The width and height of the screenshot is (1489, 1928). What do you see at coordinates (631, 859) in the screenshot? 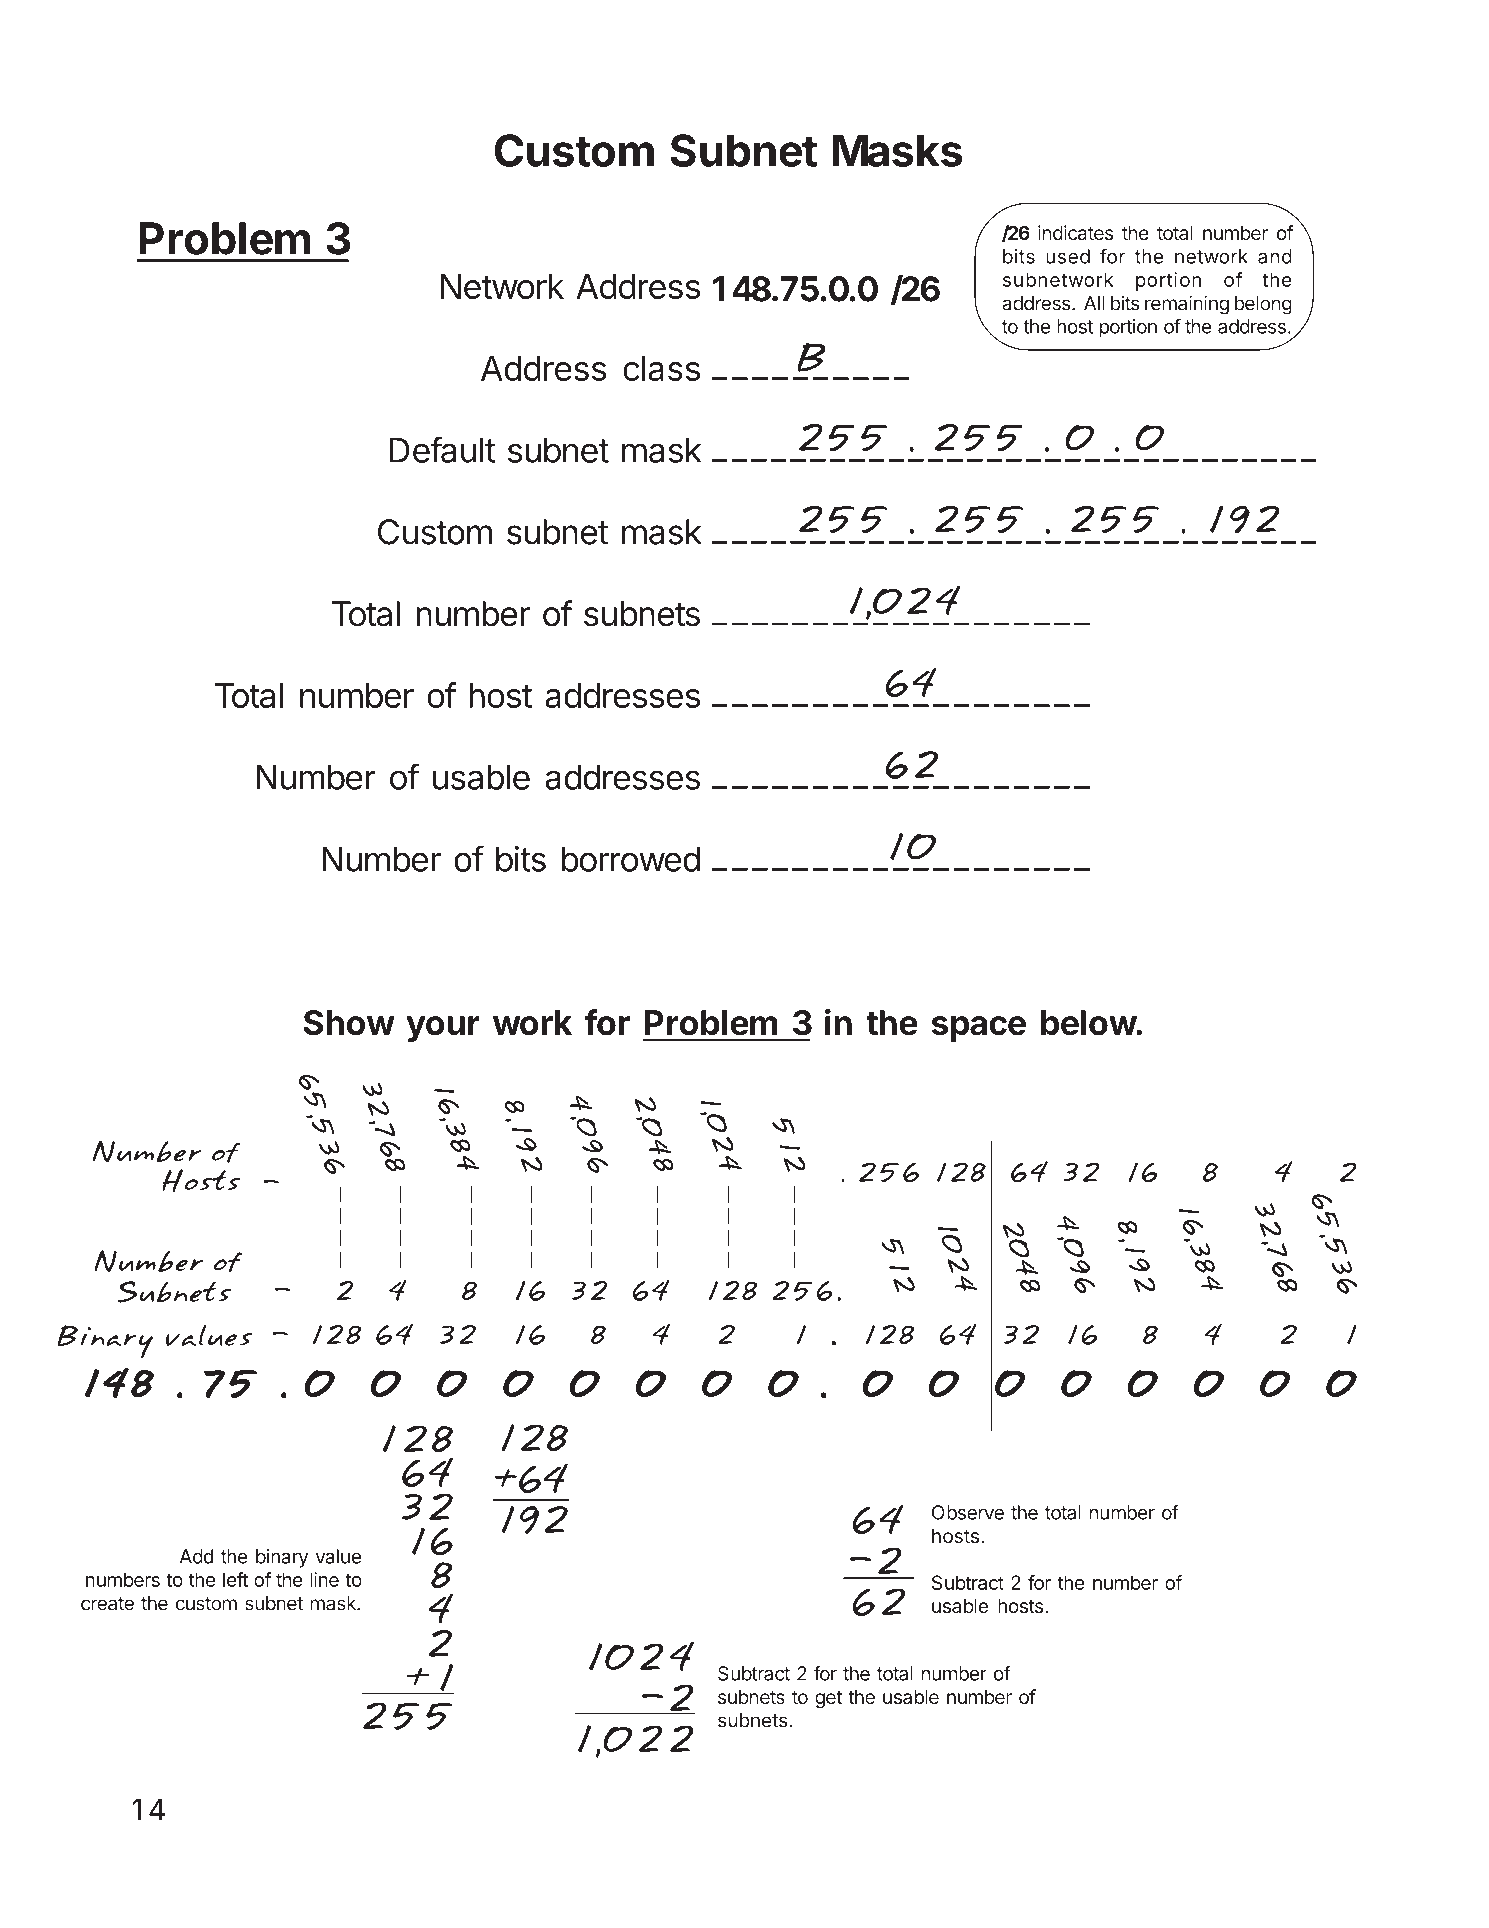
I see `borrowed` at bounding box center [631, 859].
